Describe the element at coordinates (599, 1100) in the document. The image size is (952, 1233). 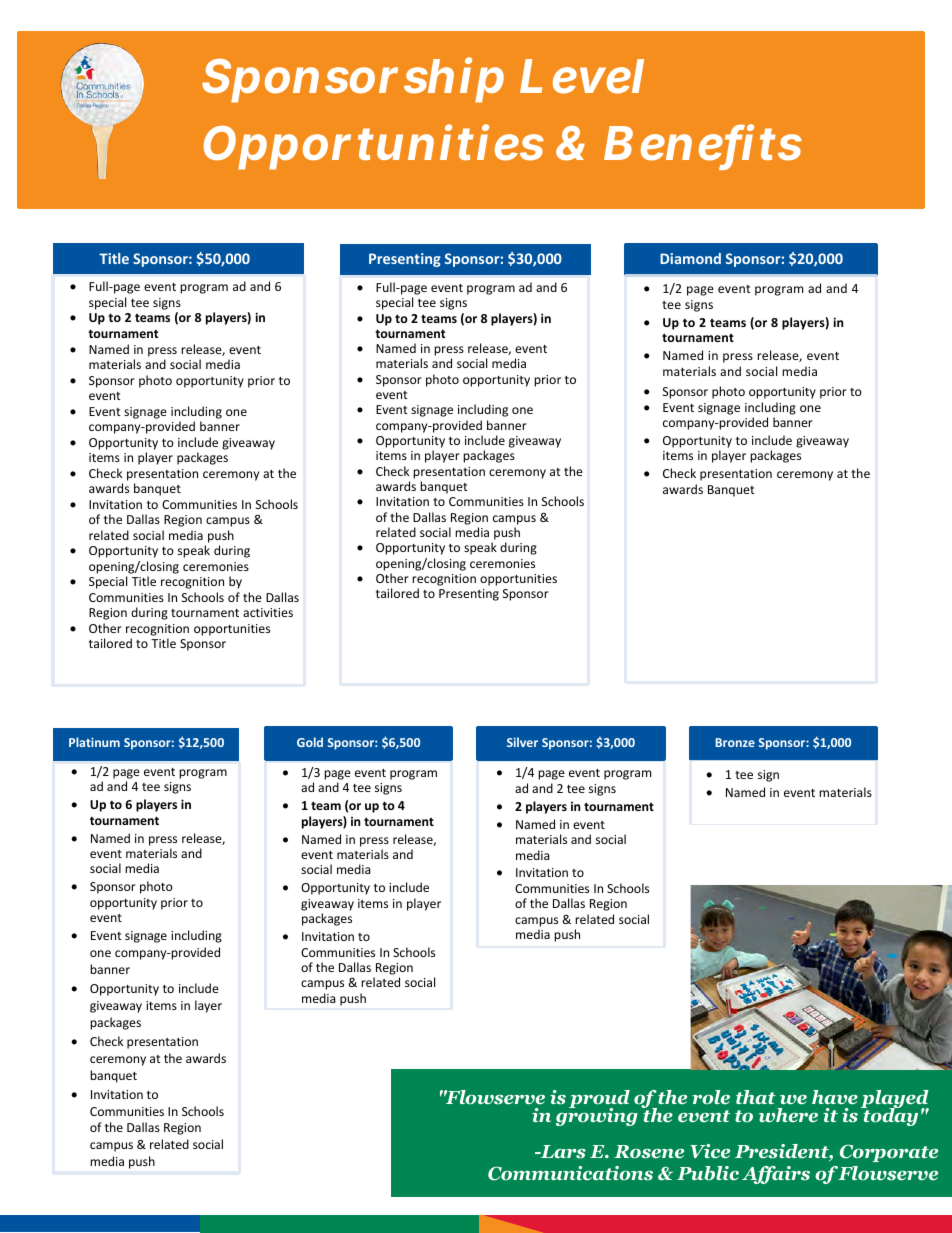
I see `proud` at that location.
